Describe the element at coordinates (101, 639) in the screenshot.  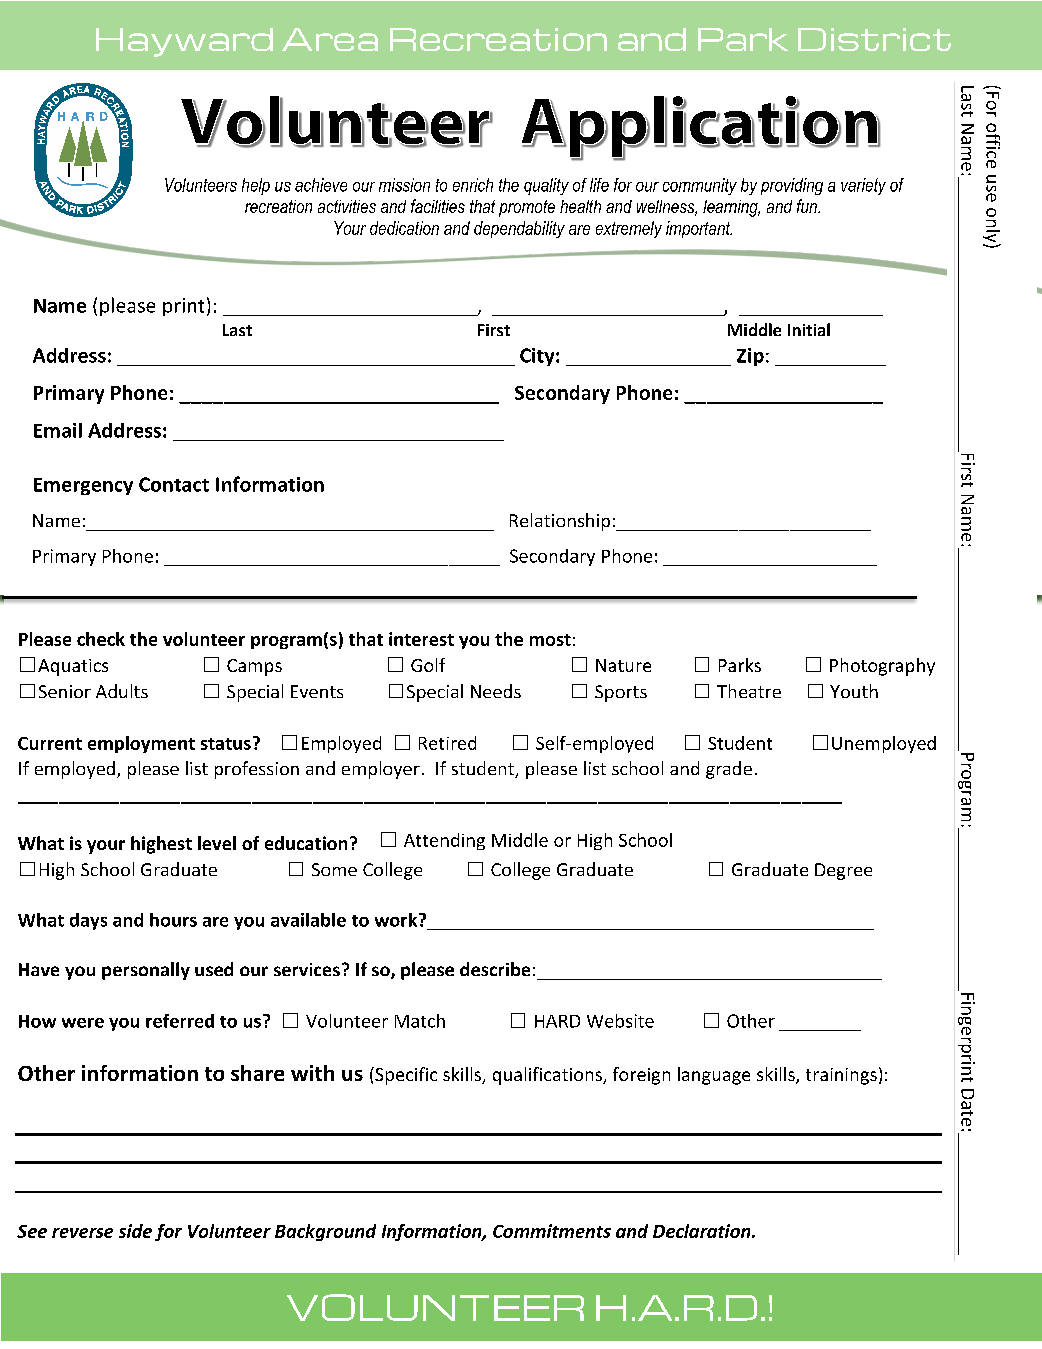
I see `check` at that location.
